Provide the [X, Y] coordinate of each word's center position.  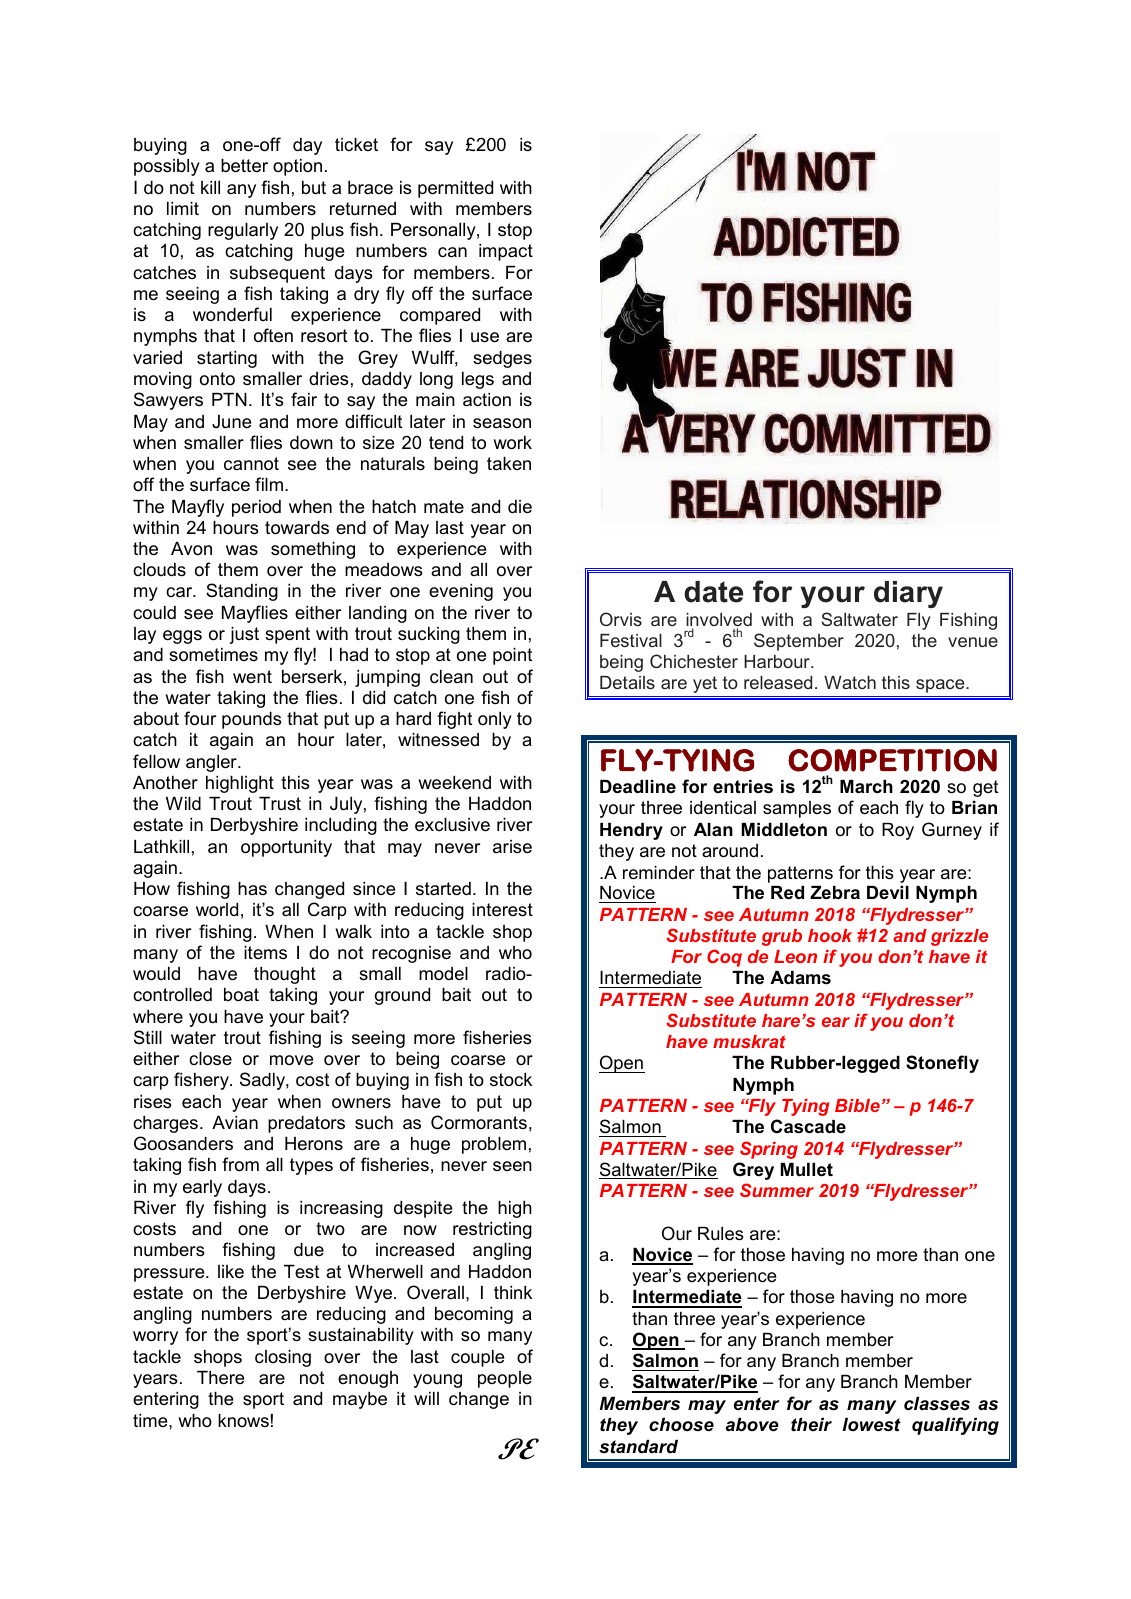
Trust [280, 803]
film [269, 484]
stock [511, 1079]
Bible [857, 1105]
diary [908, 594]
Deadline [638, 787]
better [244, 166]
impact [506, 252]
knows [243, 1420]
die [520, 507]
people [505, 1379]
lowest [872, 1425]
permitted [455, 189]
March [866, 786]
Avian [235, 1122]
